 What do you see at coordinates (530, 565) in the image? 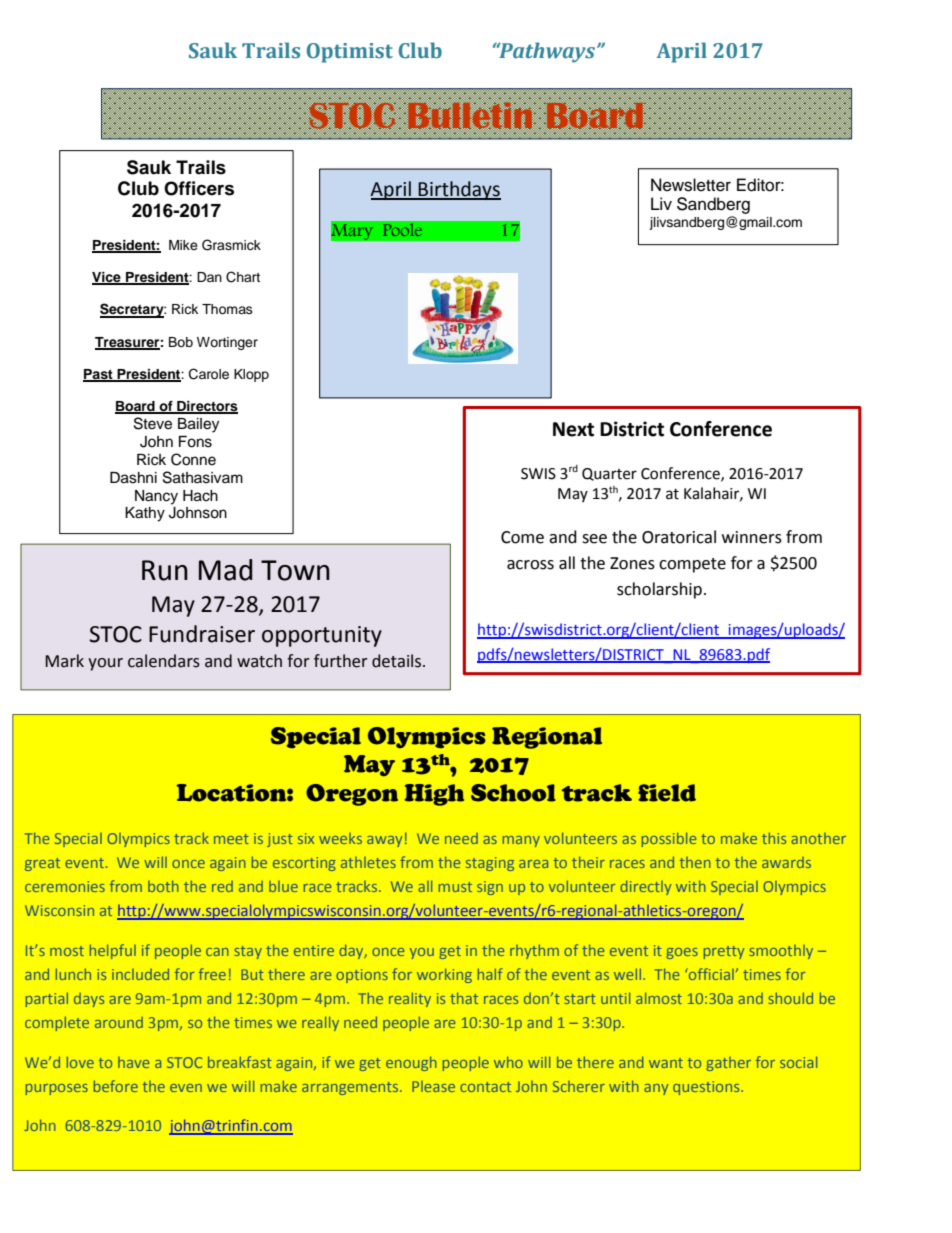
I see `across` at bounding box center [530, 565].
